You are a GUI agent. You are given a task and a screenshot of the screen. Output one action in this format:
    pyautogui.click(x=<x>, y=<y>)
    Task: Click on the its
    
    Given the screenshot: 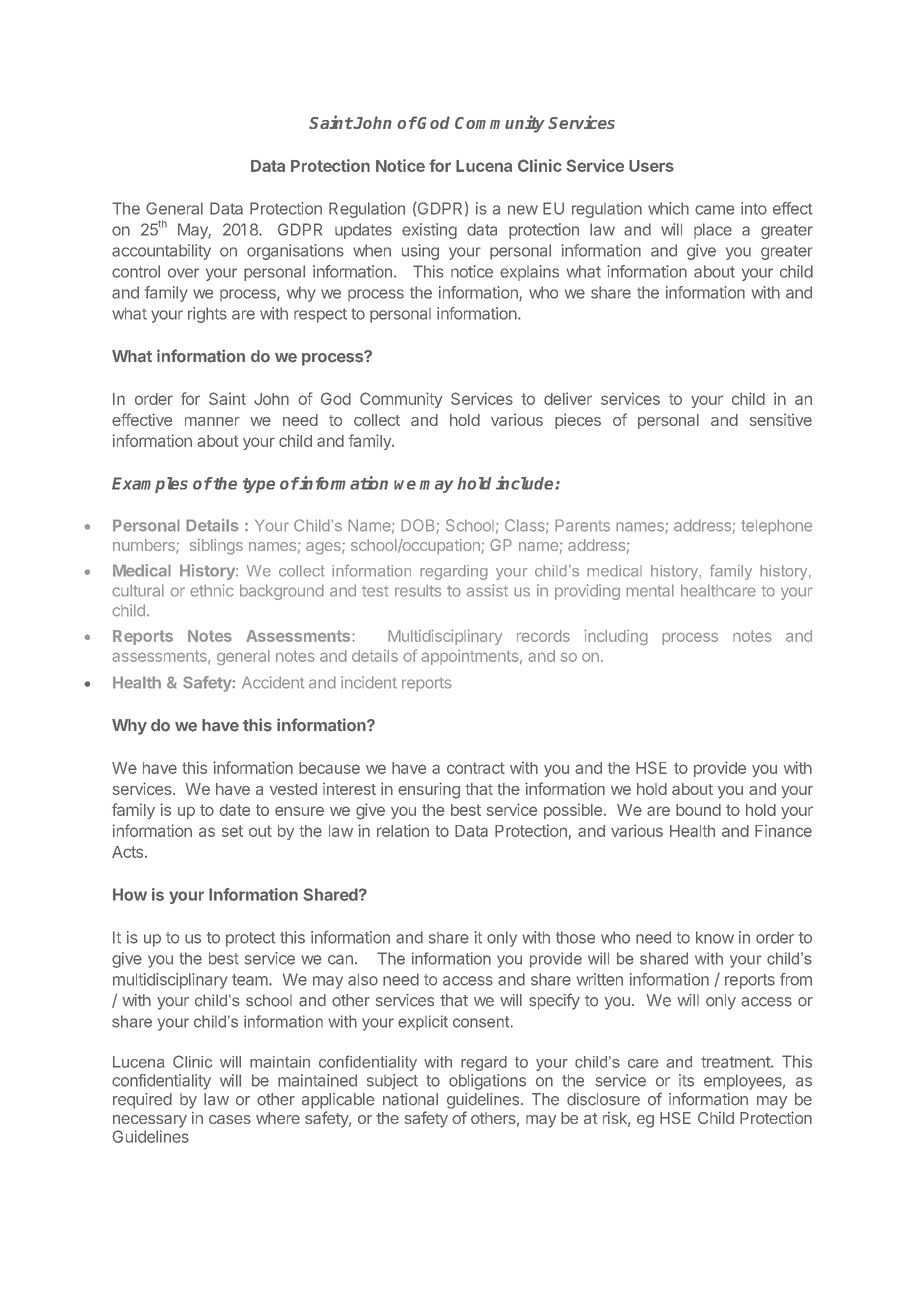 What is the action you would take?
    pyautogui.click(x=686, y=1080)
